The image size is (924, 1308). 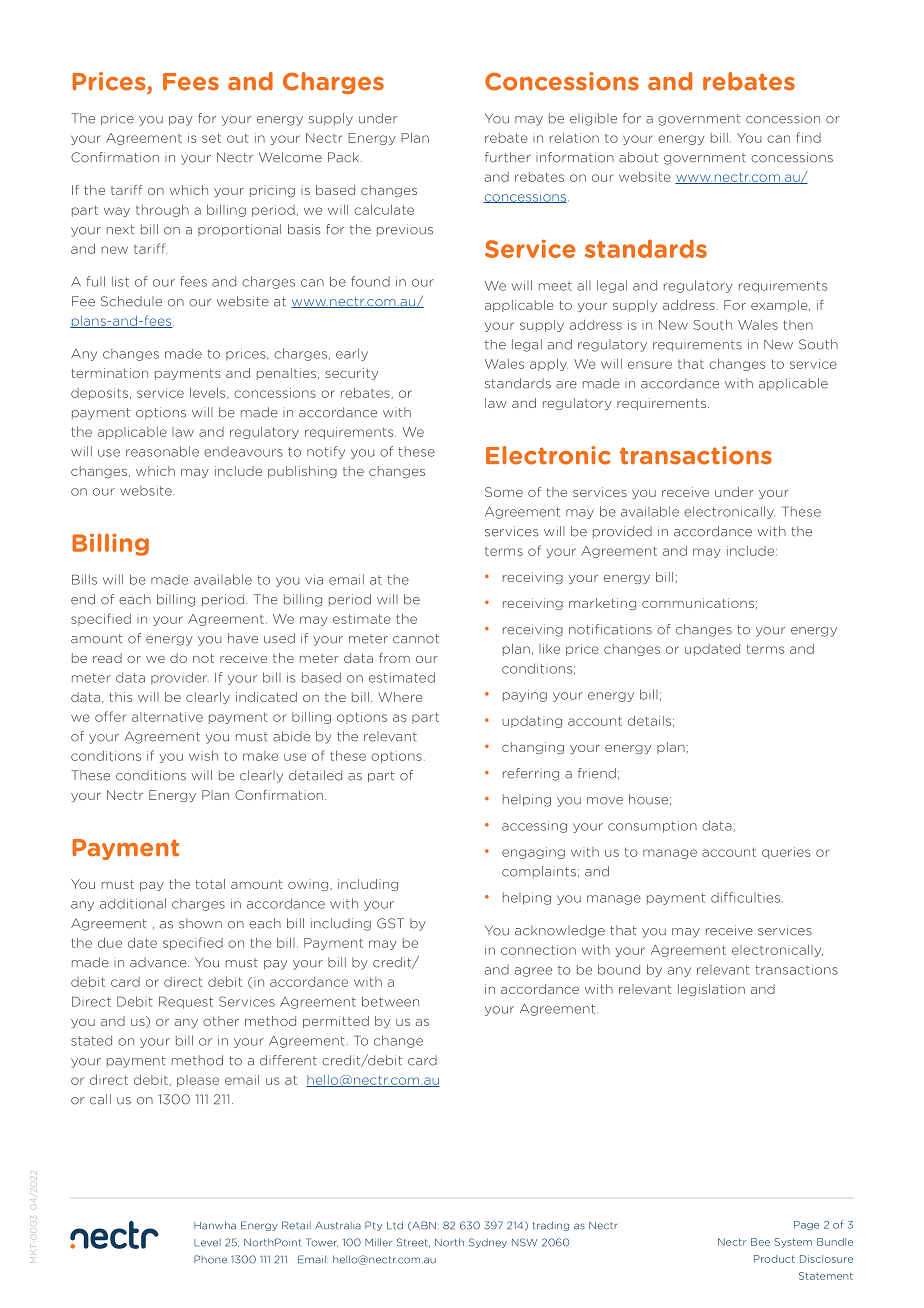 What do you see at coordinates (504, 492) in the screenshot?
I see `Some` at bounding box center [504, 492].
